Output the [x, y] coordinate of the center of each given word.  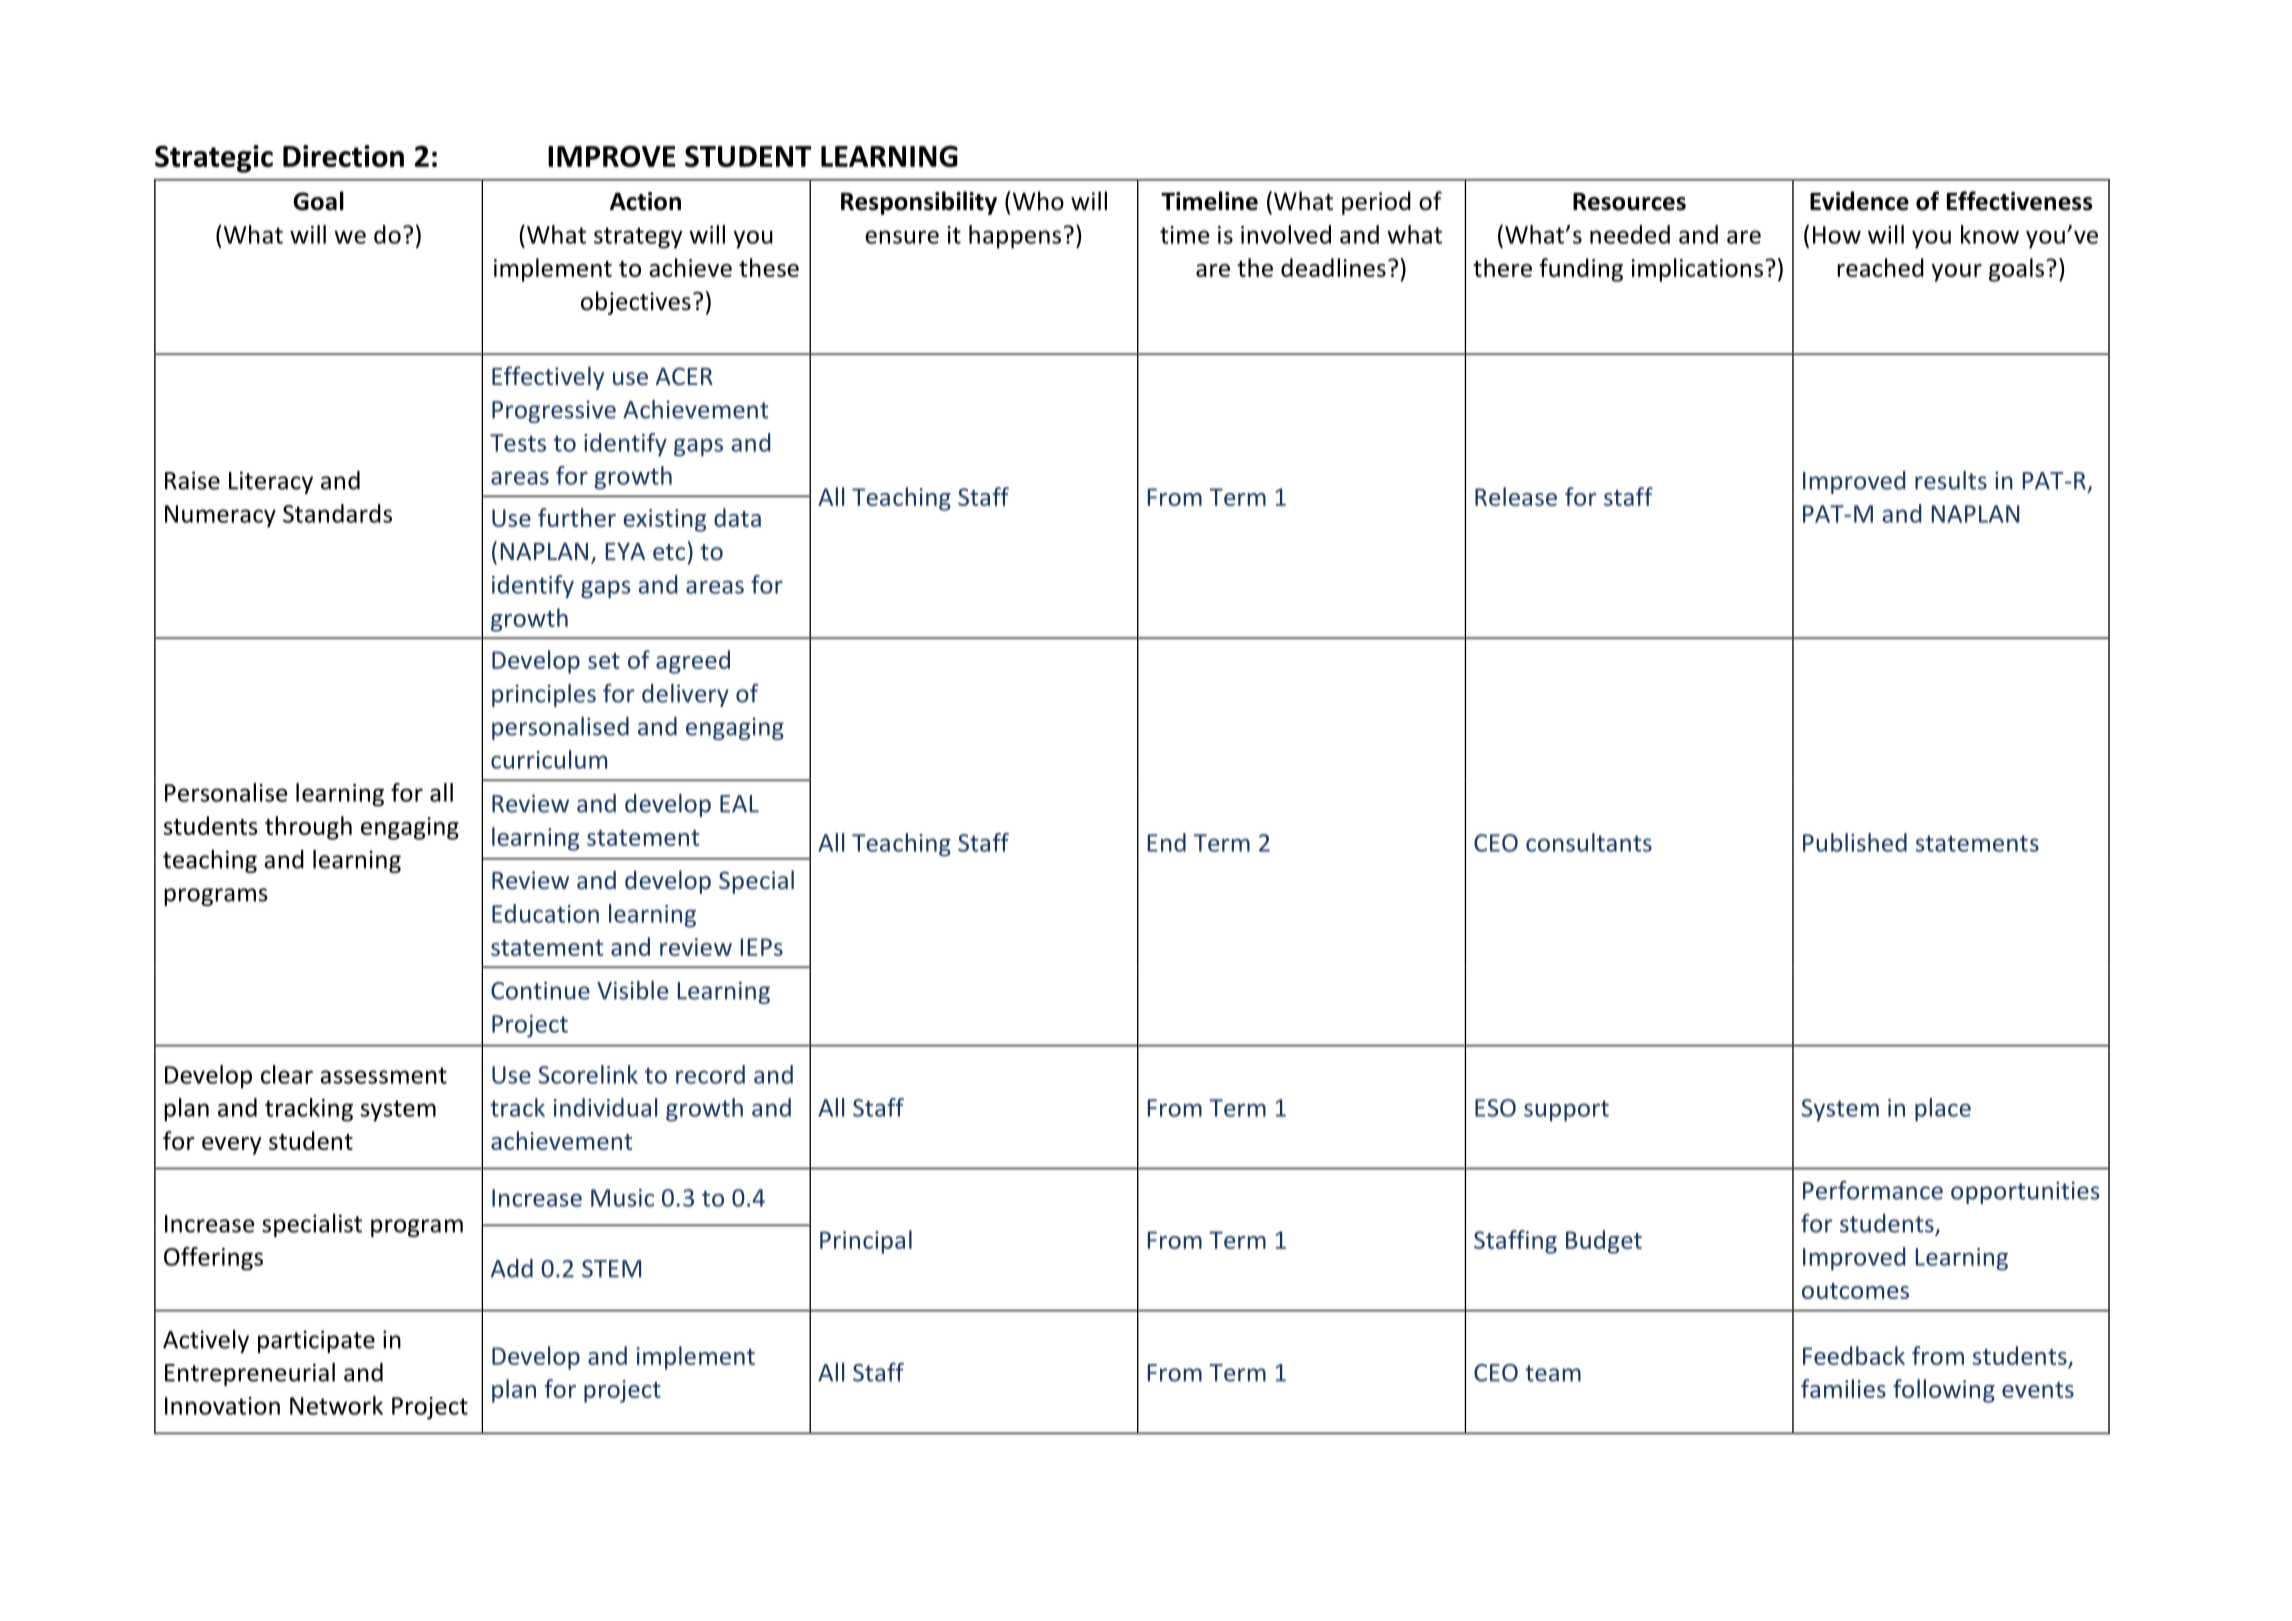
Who [1037, 201]
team [1553, 1373]
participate [316, 1341]
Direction [343, 156]
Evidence [1859, 201]
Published [1855, 842]
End [1167, 842]
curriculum [549, 759]
